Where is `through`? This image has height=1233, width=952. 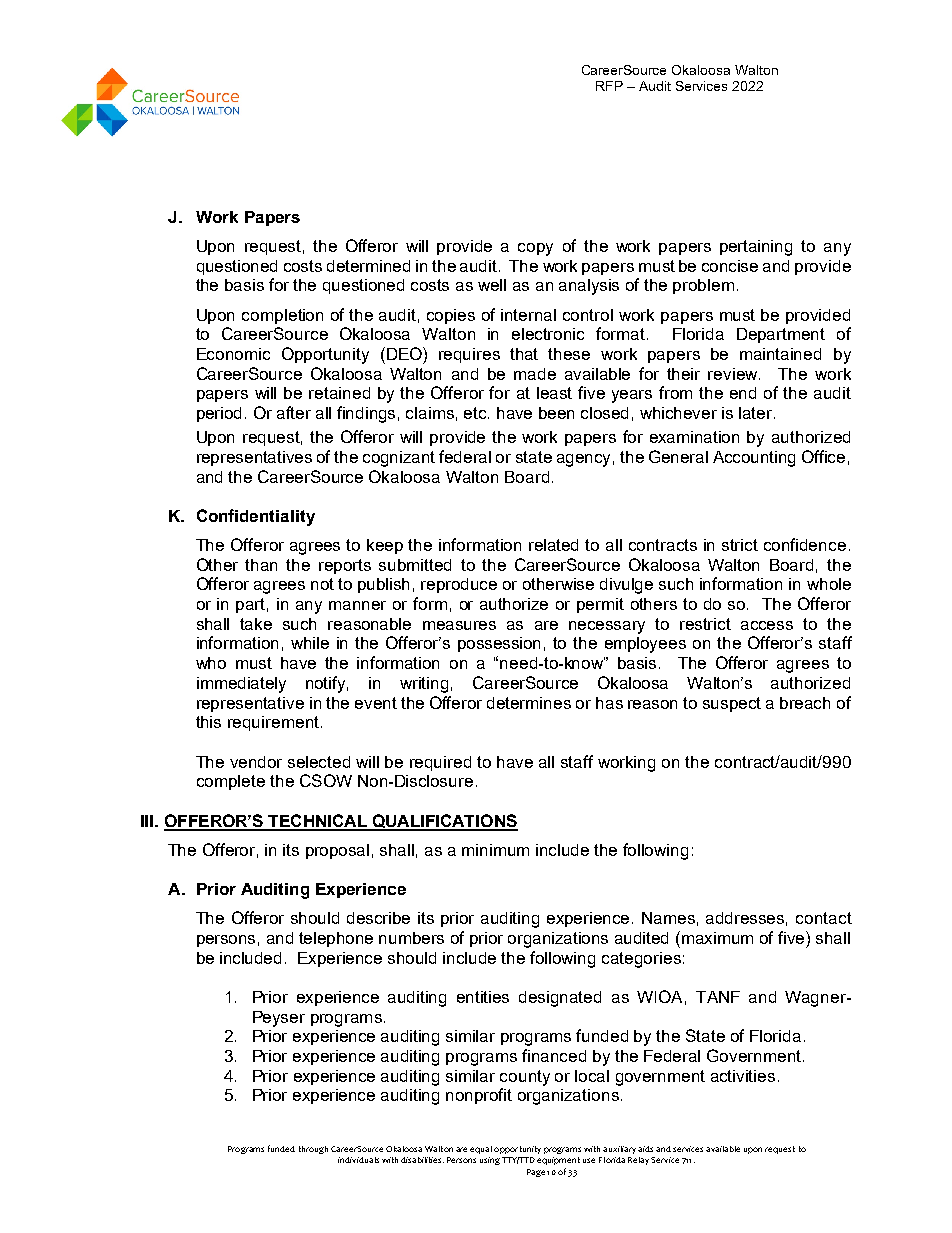
through is located at coordinates (313, 1150).
